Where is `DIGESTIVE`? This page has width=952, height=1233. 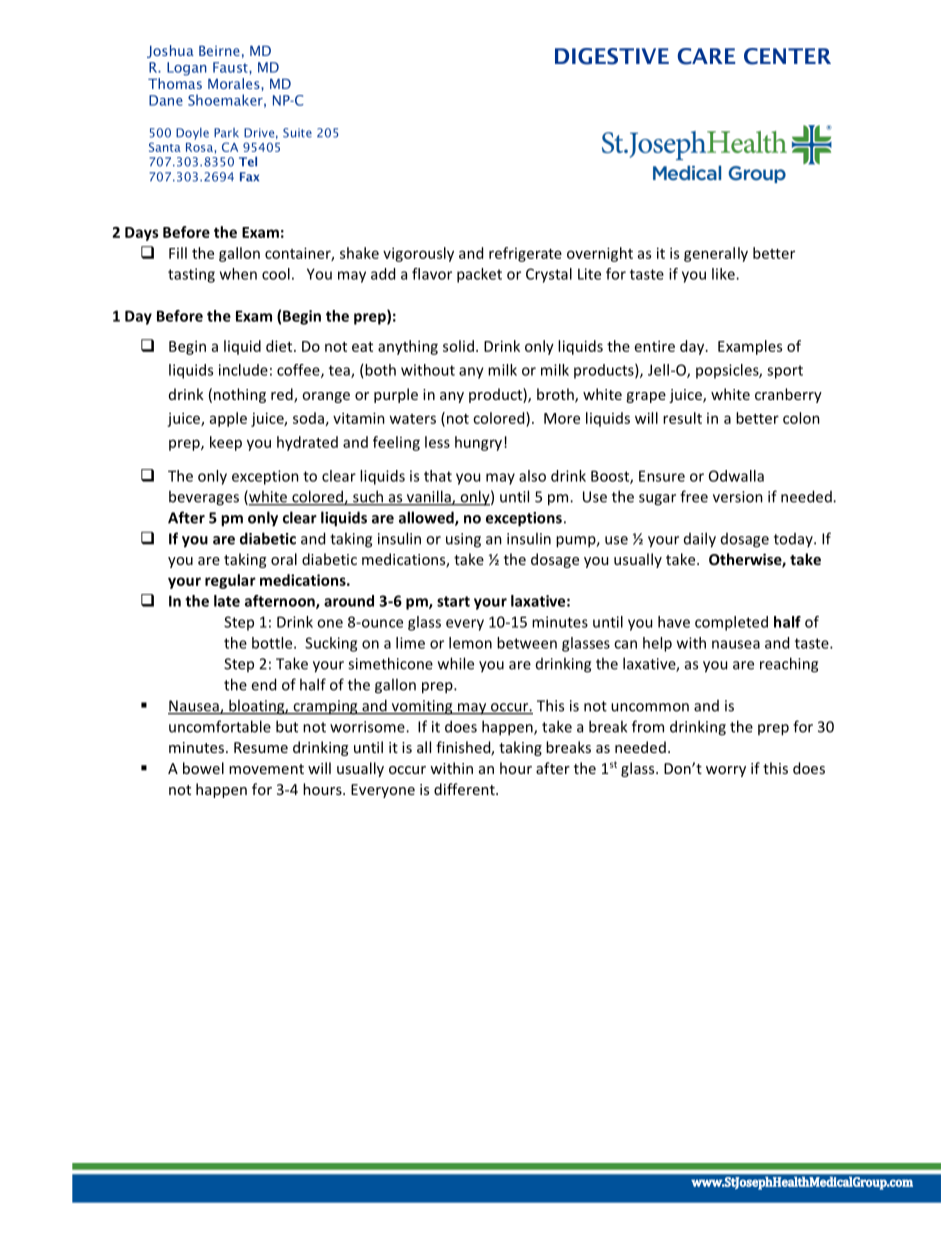
DIGESTIVE is located at coordinates (612, 56).
